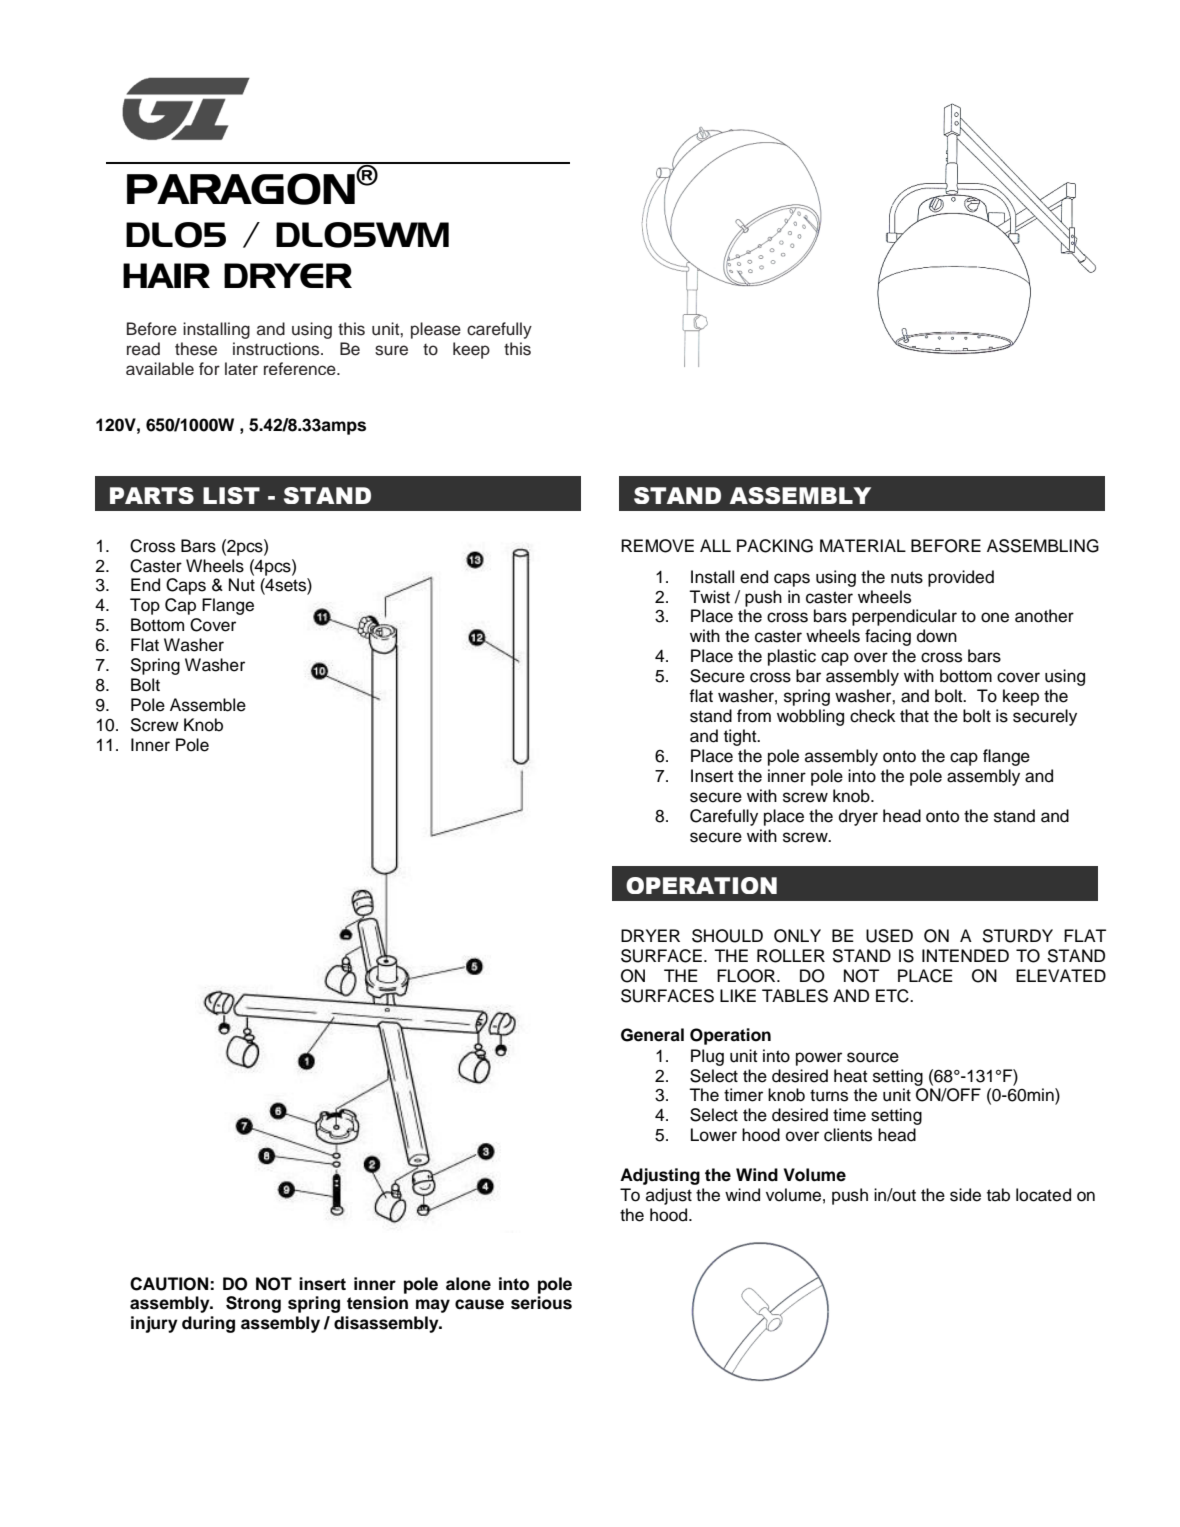 The height and width of the screenshot is (1527, 1180). I want to click on Strong, so click(253, 1304).
